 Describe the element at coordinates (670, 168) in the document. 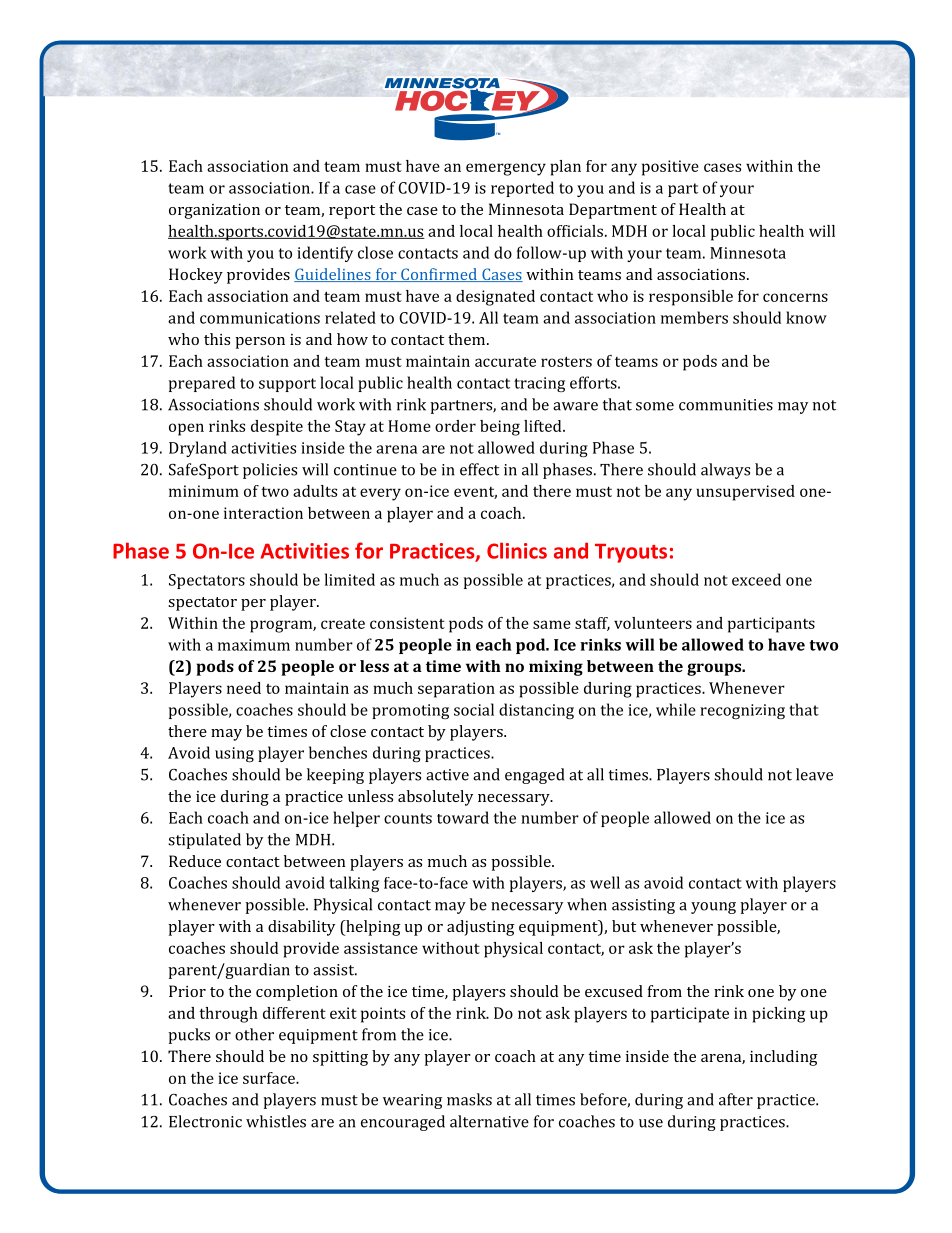

I see `positive` at that location.
